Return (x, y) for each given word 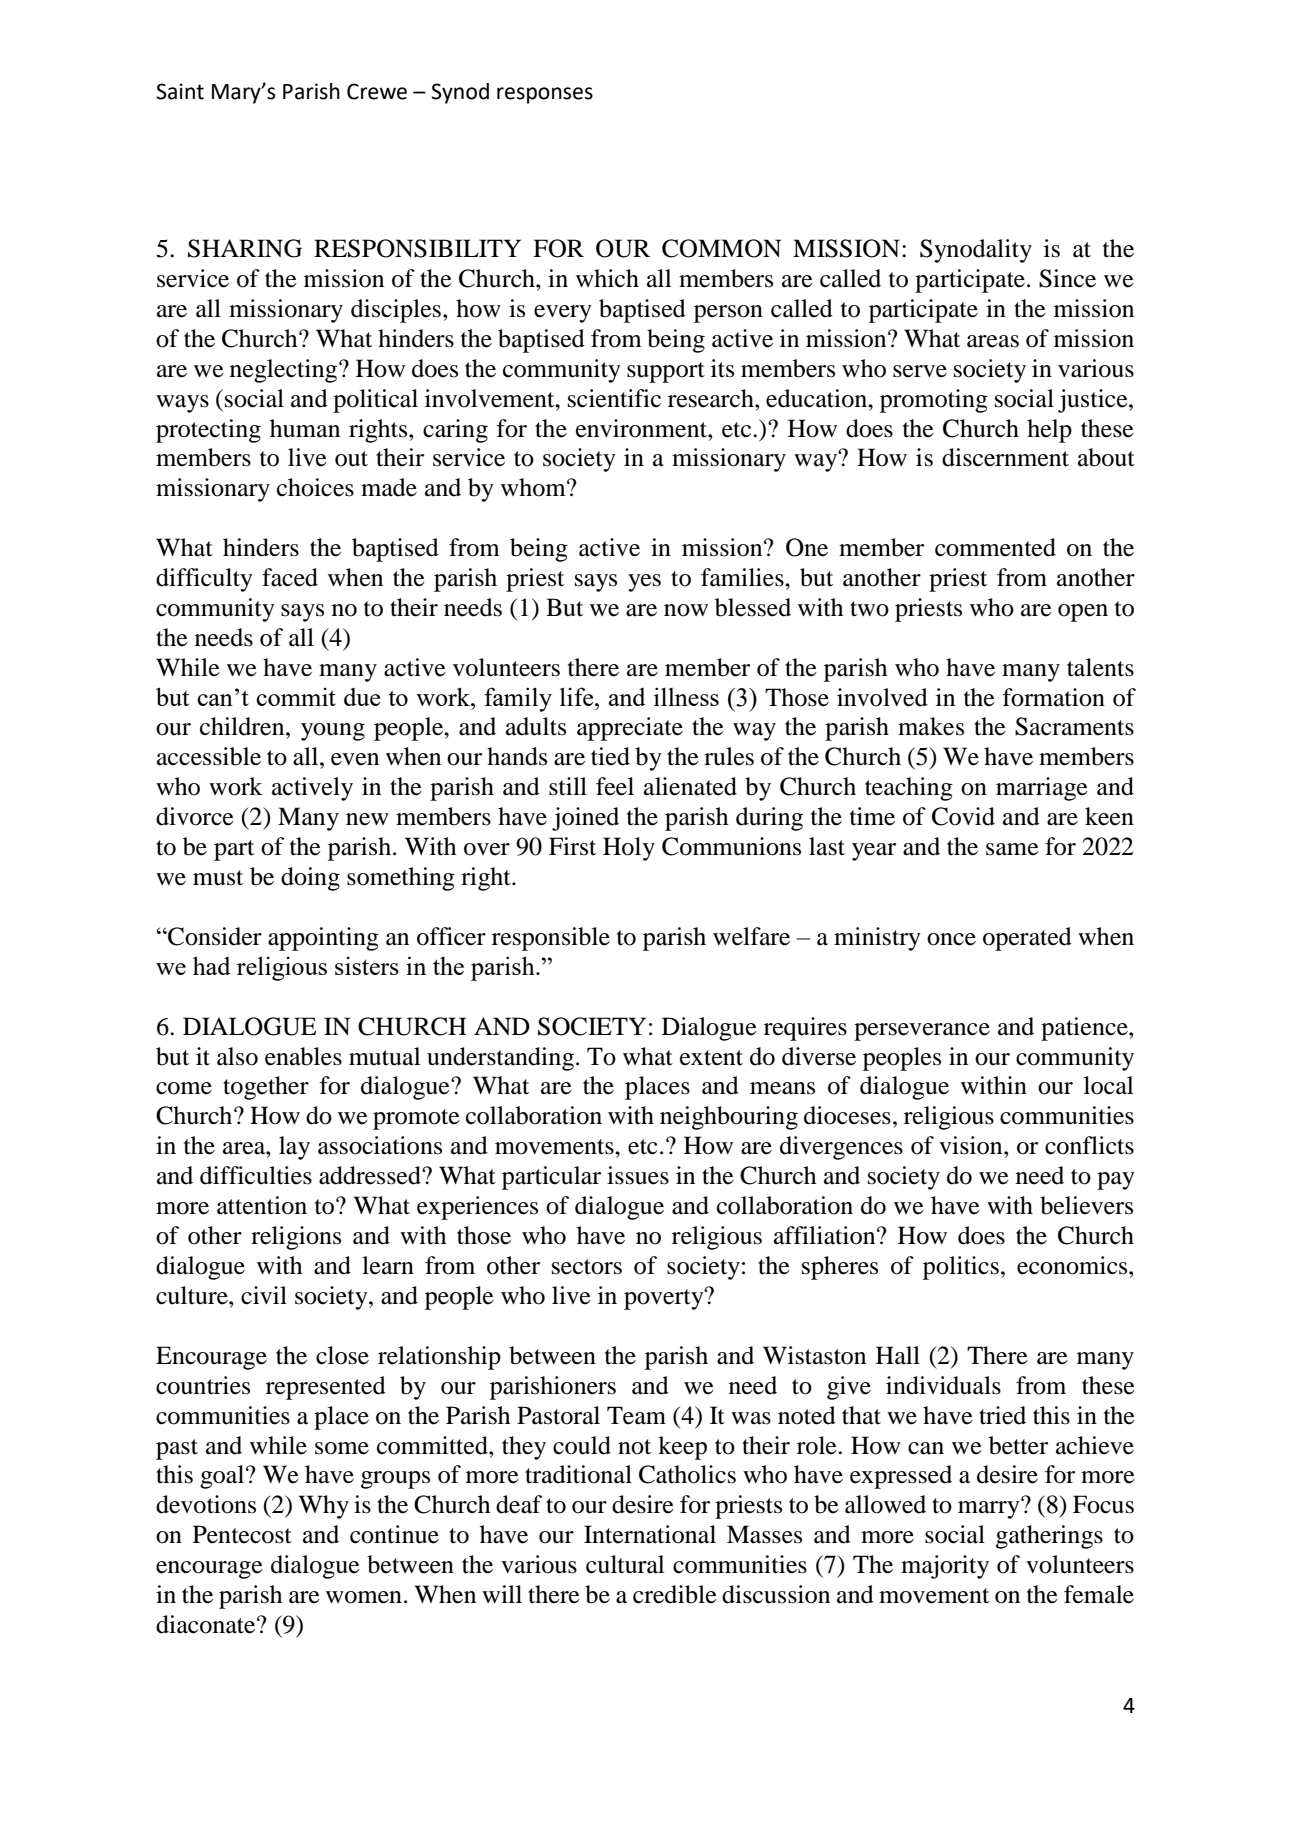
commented (995, 547)
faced (290, 577)
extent (711, 1058)
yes (644, 583)
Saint (180, 91)
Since (1067, 278)
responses (545, 95)
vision (972, 1145)
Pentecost (242, 1534)
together (266, 1088)
